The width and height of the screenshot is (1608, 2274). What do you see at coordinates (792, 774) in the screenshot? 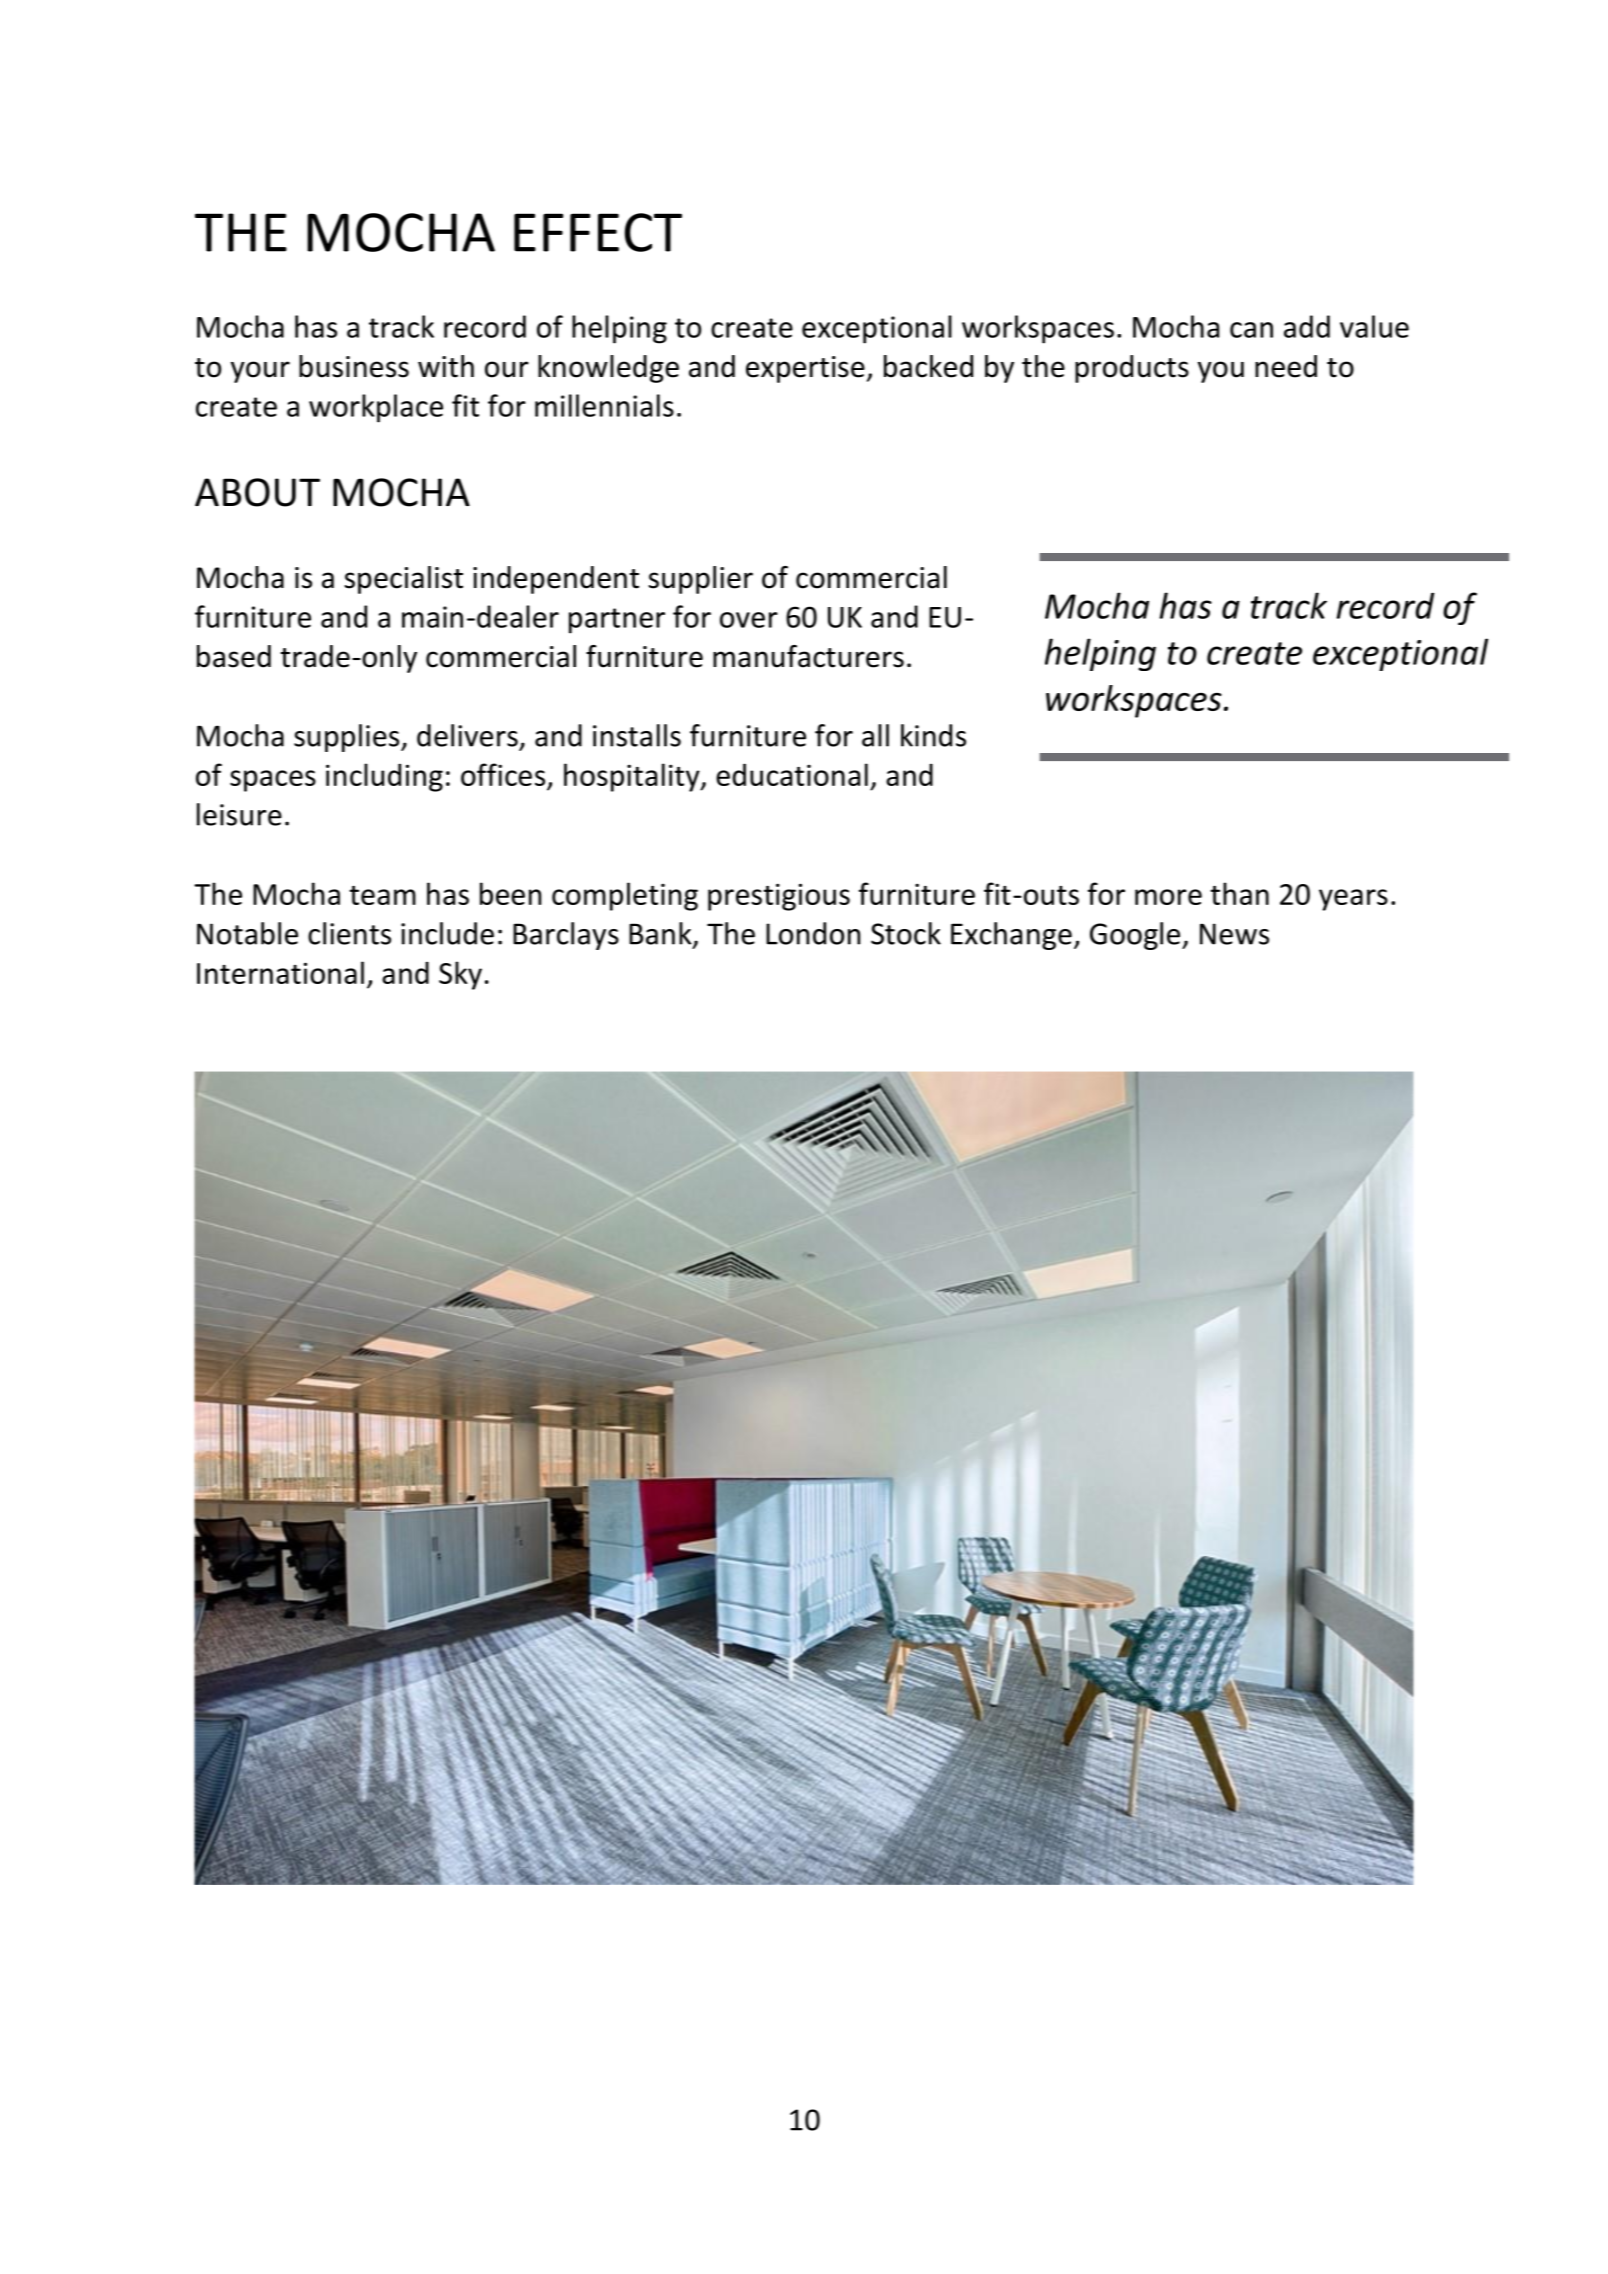
I see `educational` at bounding box center [792, 774].
